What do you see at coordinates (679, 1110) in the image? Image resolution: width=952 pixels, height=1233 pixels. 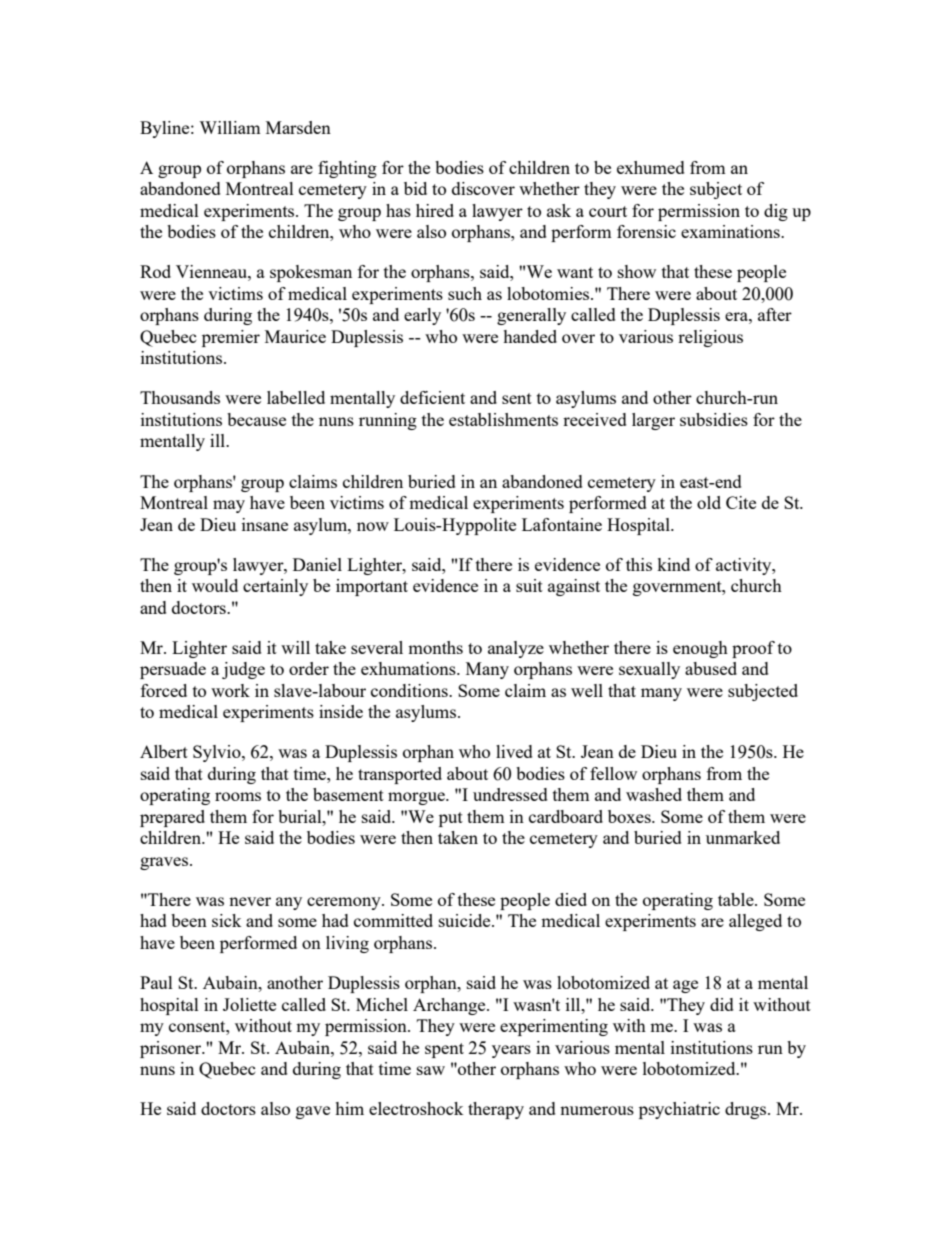 I see `psychiatric` at bounding box center [679, 1110].
